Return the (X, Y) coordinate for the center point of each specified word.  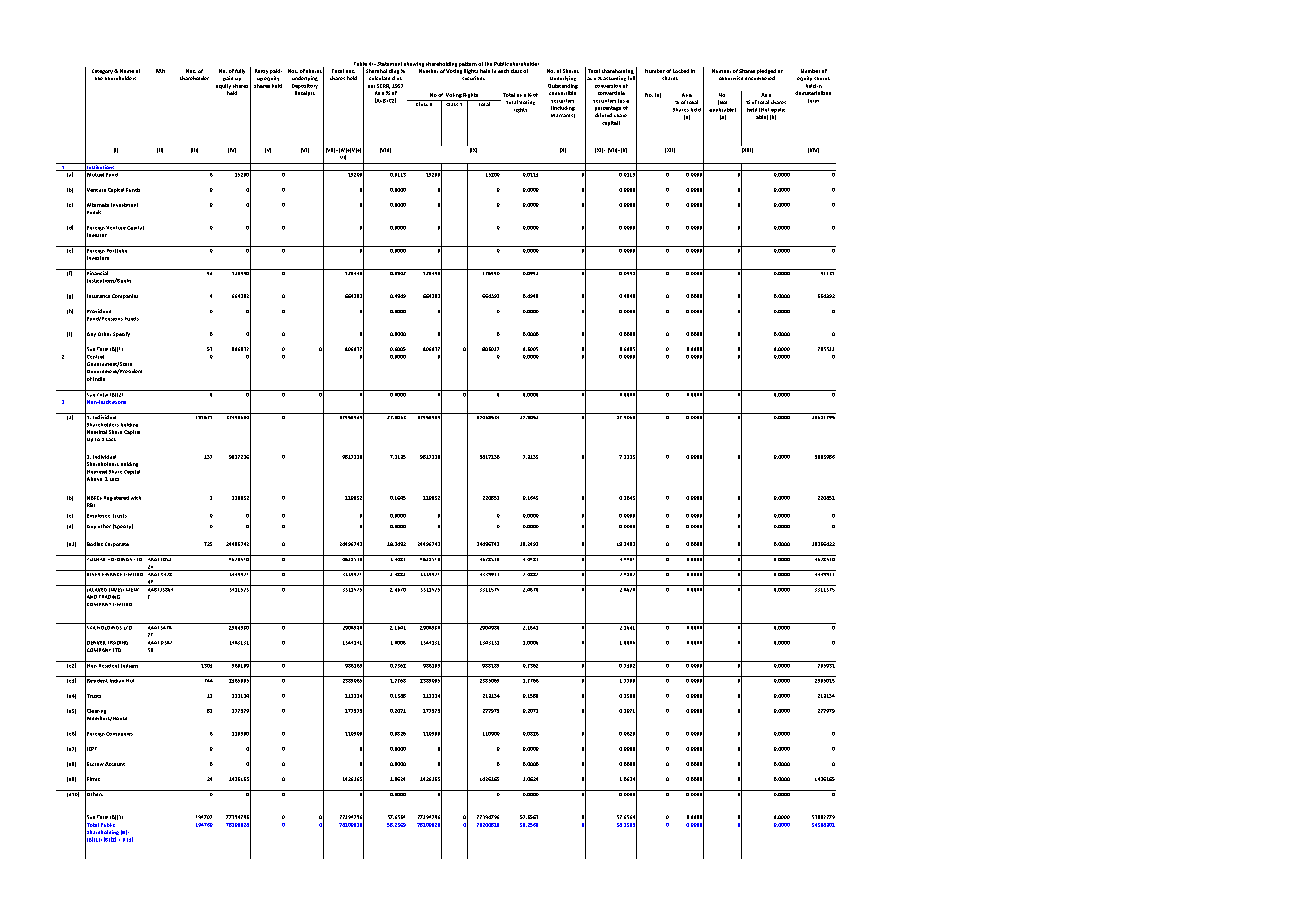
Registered (116, 498)
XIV (813, 150)
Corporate (117, 544)
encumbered (760, 78)
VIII (385, 150)
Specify (121, 334)
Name (127, 71)
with (136, 498)
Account (115, 764)
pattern (468, 64)
